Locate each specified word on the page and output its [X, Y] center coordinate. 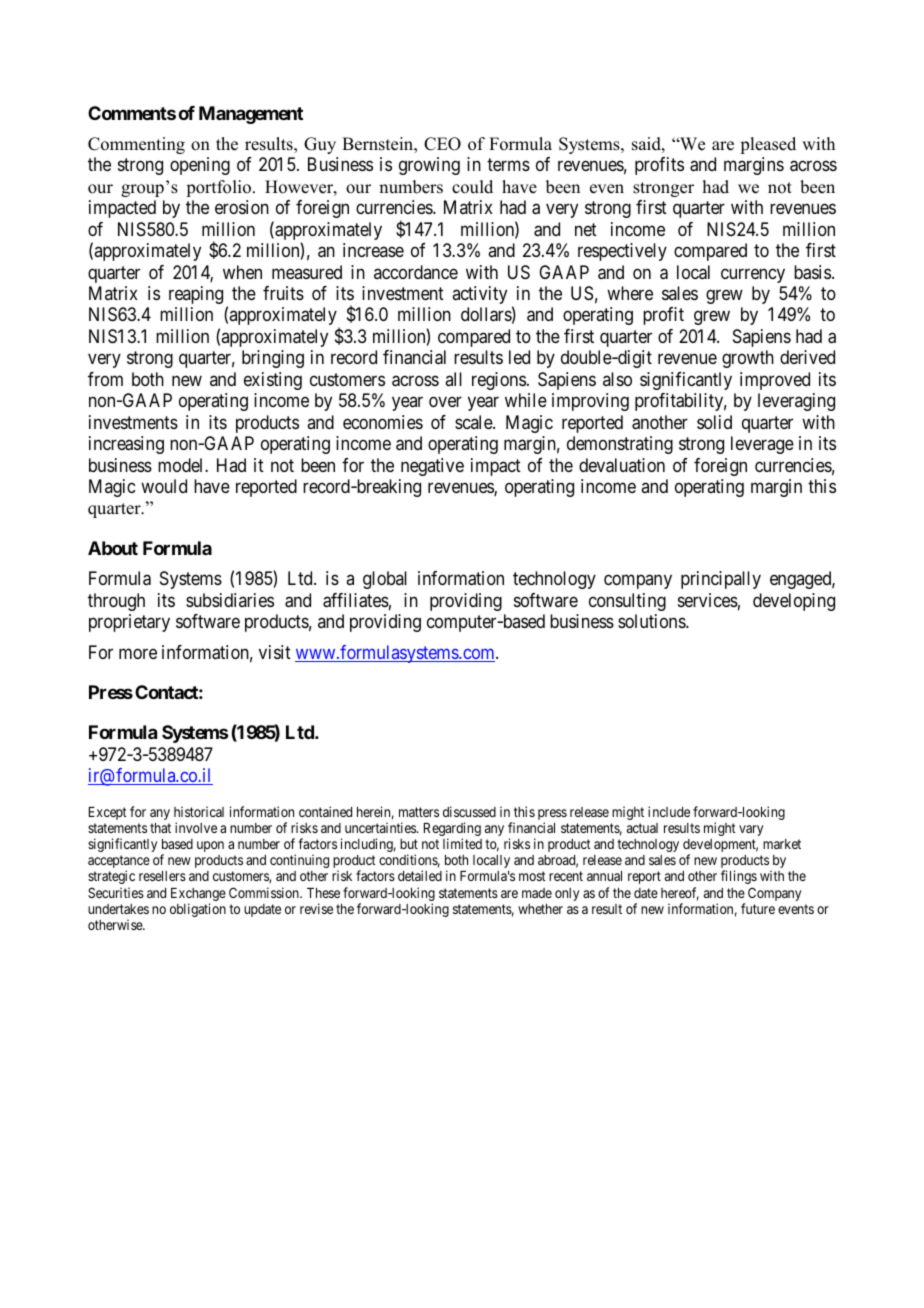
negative [432, 467]
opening [200, 166]
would [164, 486]
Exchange [198, 896]
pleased [768, 145]
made [537, 893]
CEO [442, 144]
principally [721, 580]
